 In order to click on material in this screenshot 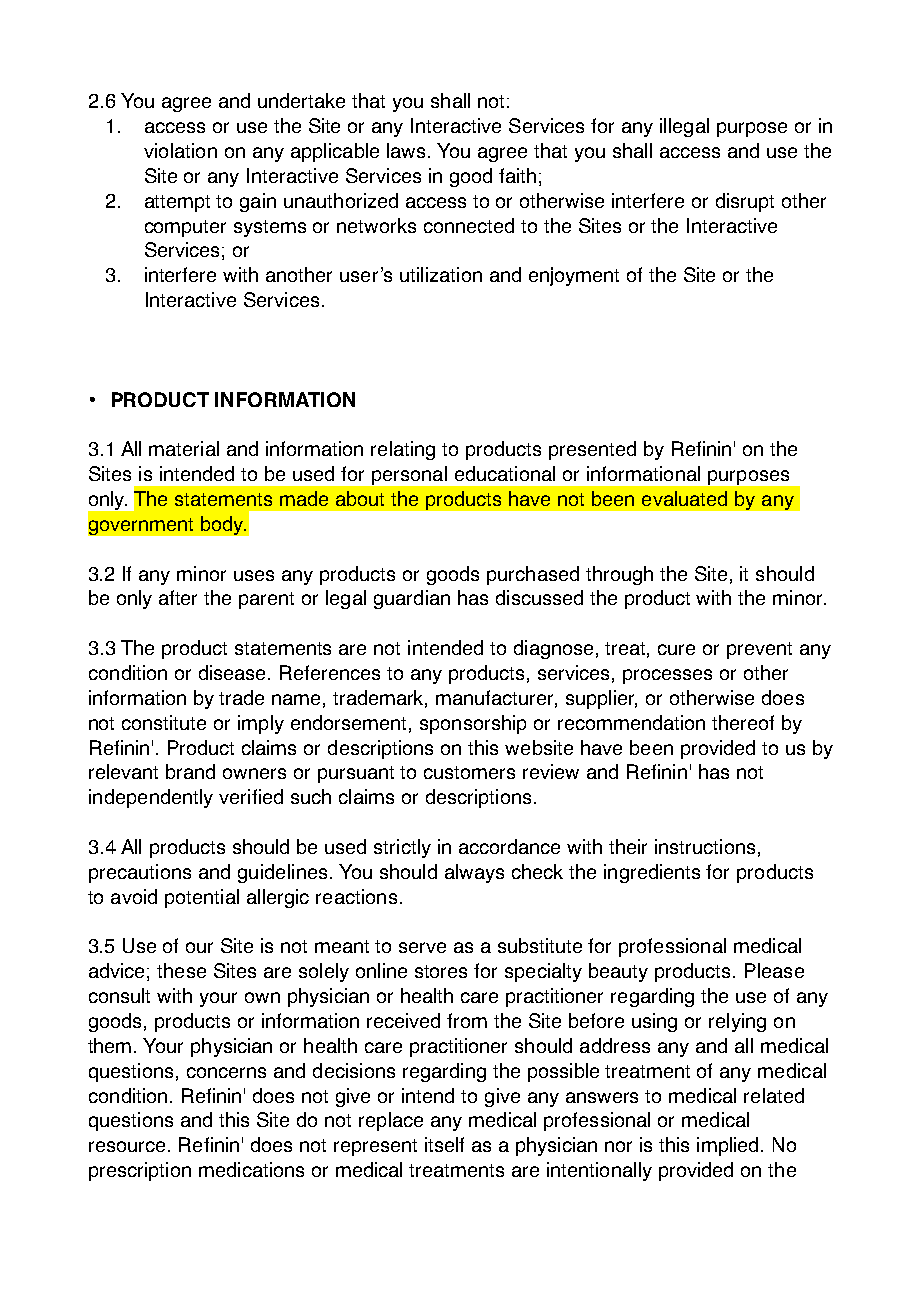, I will do `click(184, 448)`.
